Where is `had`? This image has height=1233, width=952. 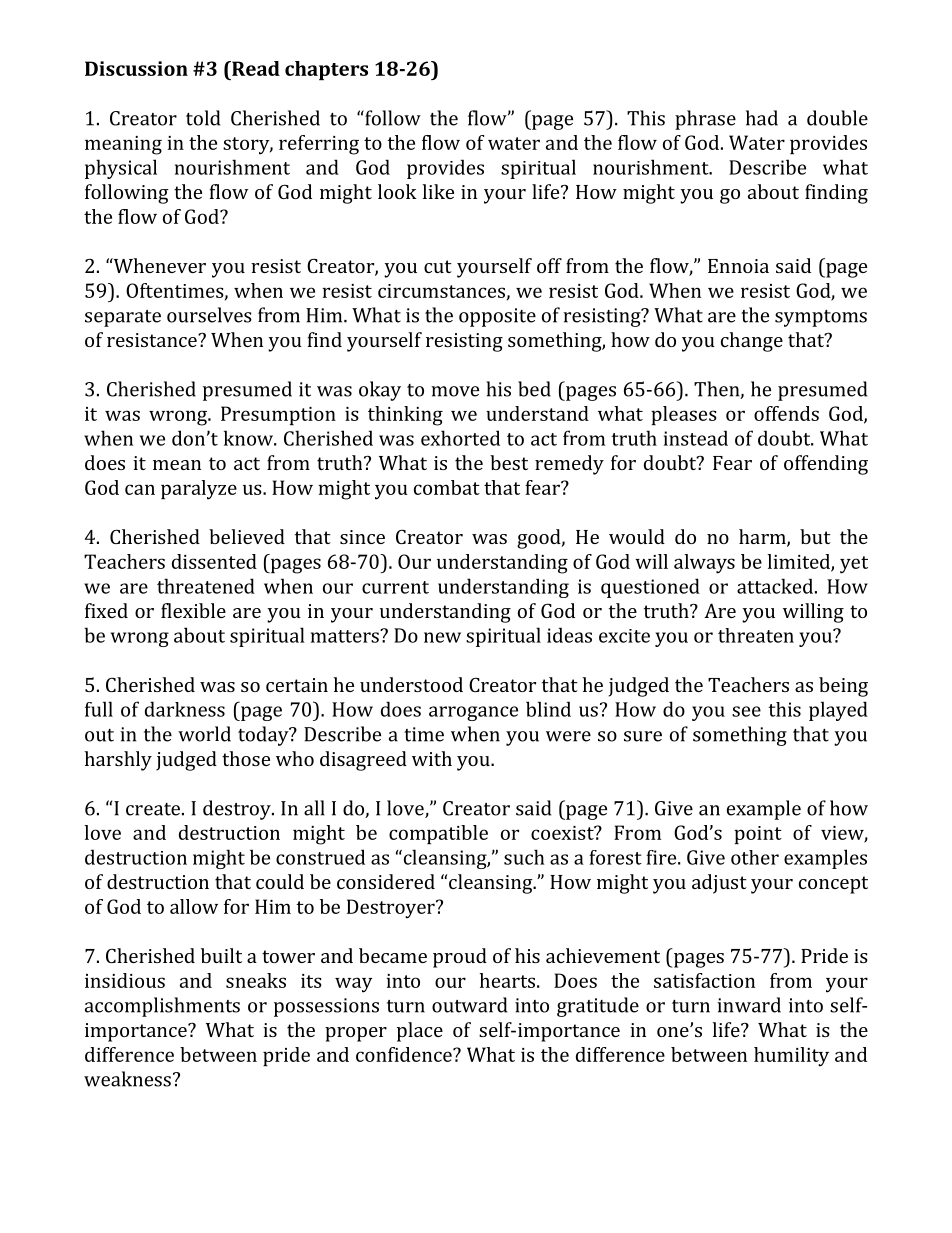 had is located at coordinates (762, 118).
